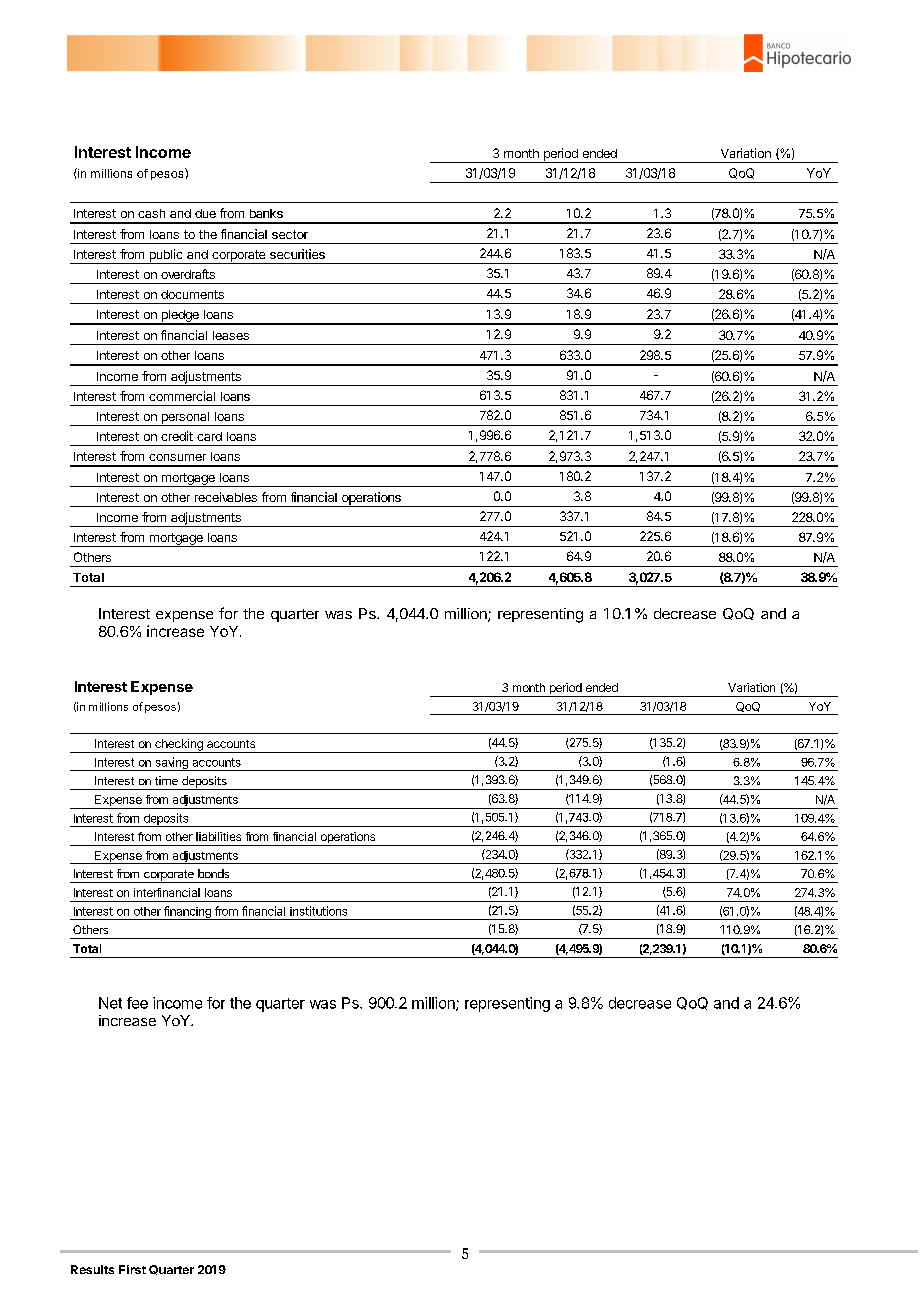 The width and height of the page is (924, 1308). Describe the element at coordinates (209, 436) in the page. I see `card` at that location.
